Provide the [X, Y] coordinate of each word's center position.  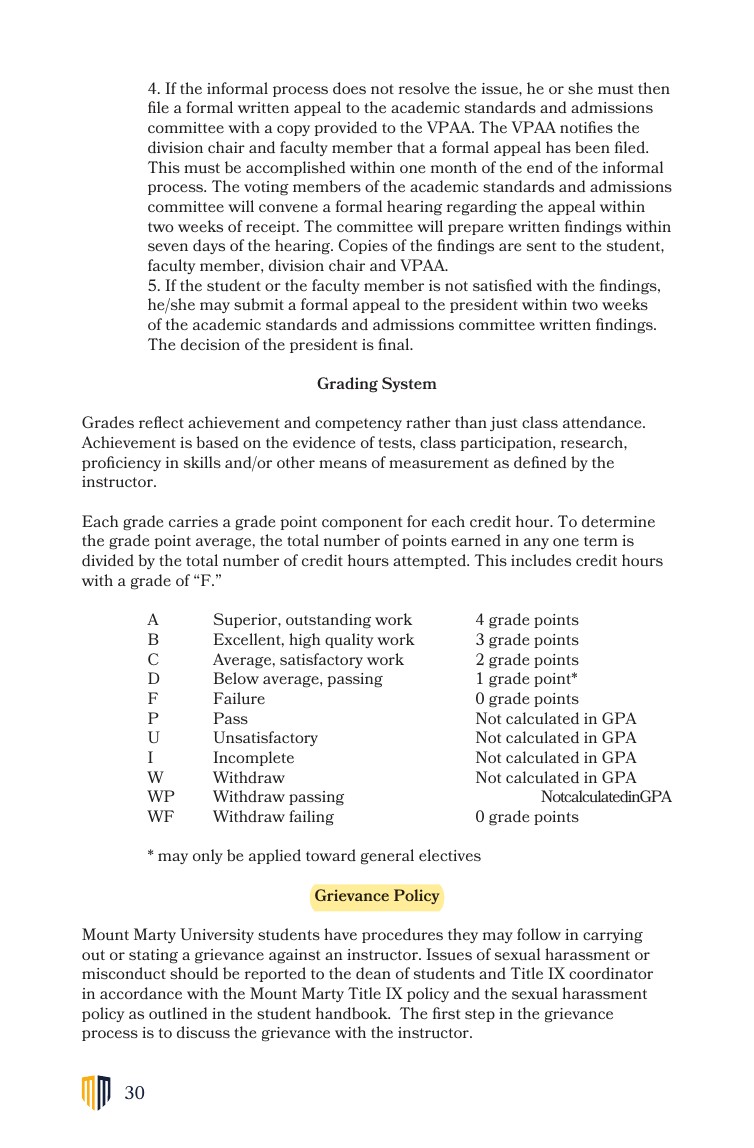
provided [345, 128]
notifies [586, 127]
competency [358, 424]
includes [541, 560]
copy [293, 130]
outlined [178, 1013]
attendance [603, 422]
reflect [161, 422]
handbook [353, 1013]
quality [349, 640]
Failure [239, 698]
